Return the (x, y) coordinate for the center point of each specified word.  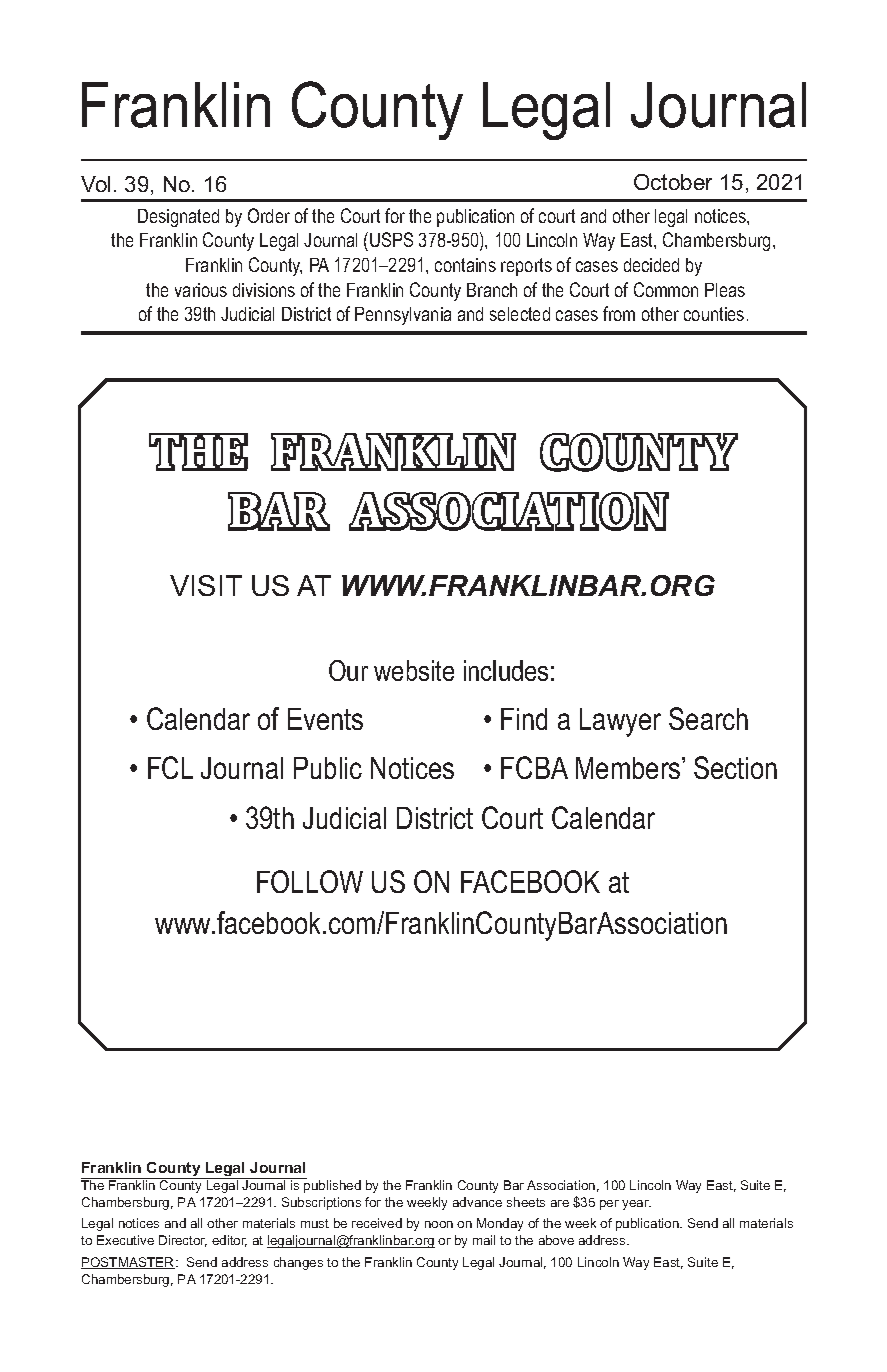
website (414, 670)
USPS (391, 239)
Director (183, 1241)
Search (708, 718)
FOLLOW (310, 881)
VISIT (206, 585)
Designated (178, 218)
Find (524, 719)
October (673, 182)
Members (629, 768)
